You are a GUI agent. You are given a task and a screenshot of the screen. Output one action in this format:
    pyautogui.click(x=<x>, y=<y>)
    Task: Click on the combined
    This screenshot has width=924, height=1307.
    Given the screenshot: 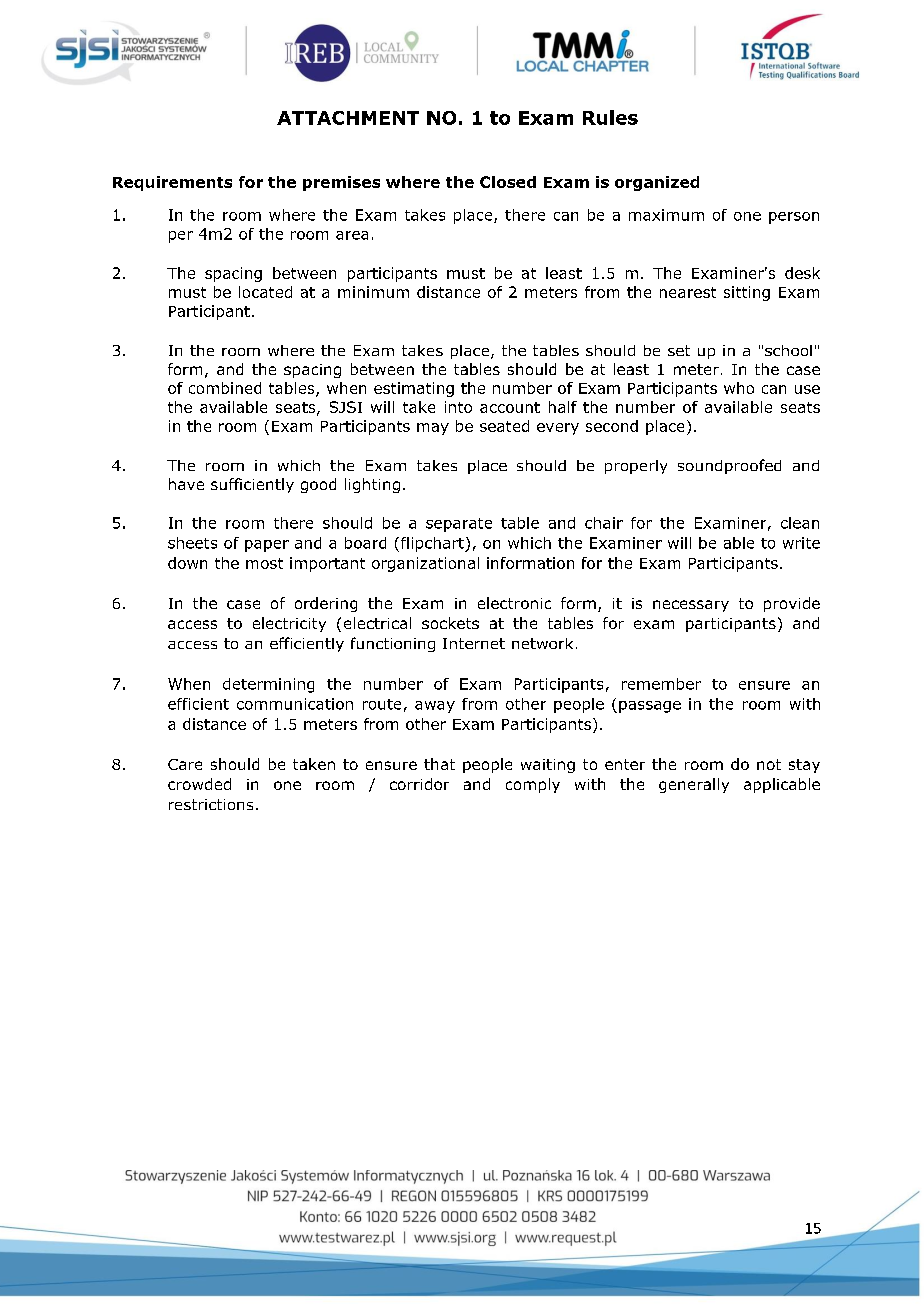 What is the action you would take?
    pyautogui.click(x=225, y=388)
